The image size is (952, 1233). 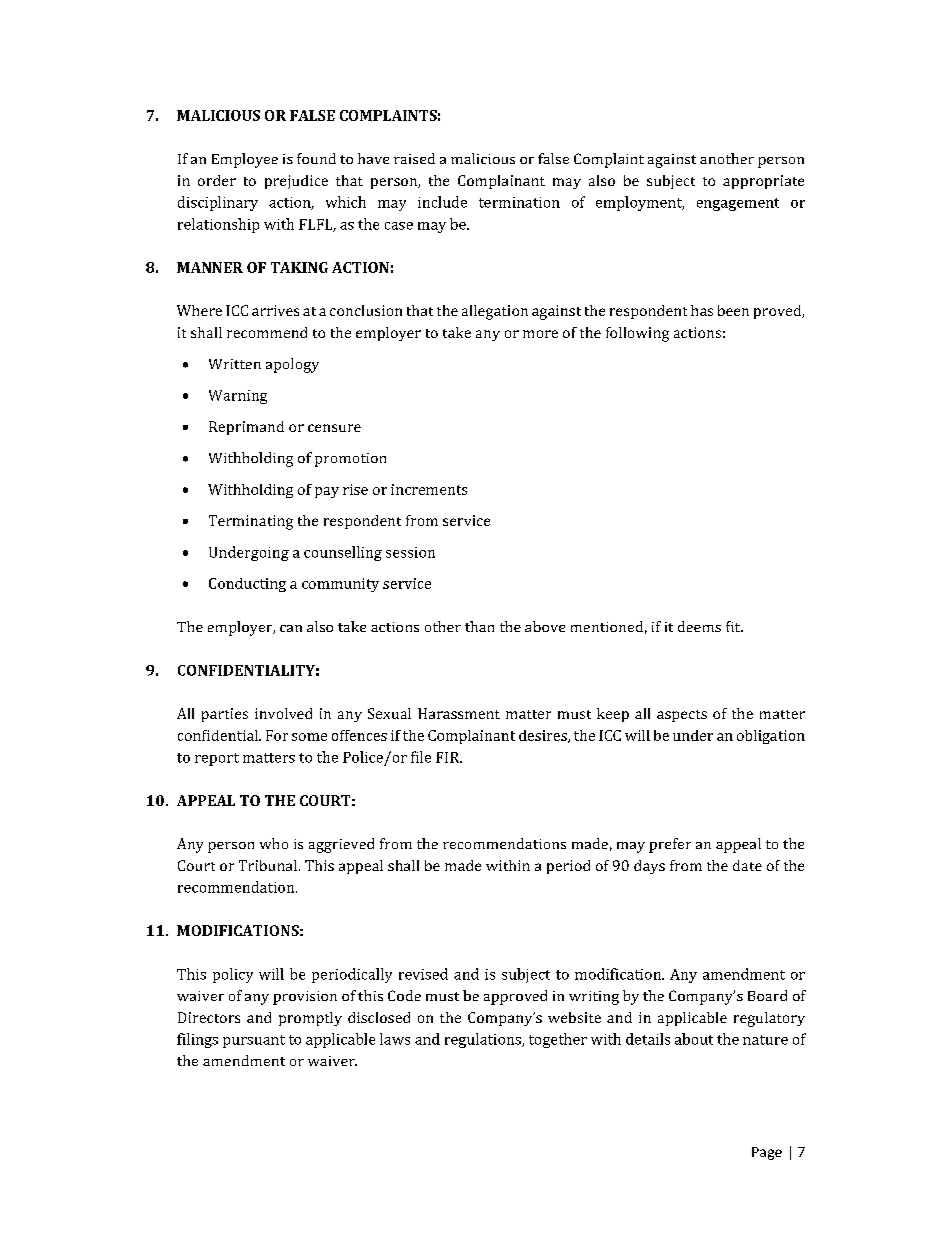 What do you see at coordinates (254, 1041) in the screenshot?
I see `pursuant` at bounding box center [254, 1041].
